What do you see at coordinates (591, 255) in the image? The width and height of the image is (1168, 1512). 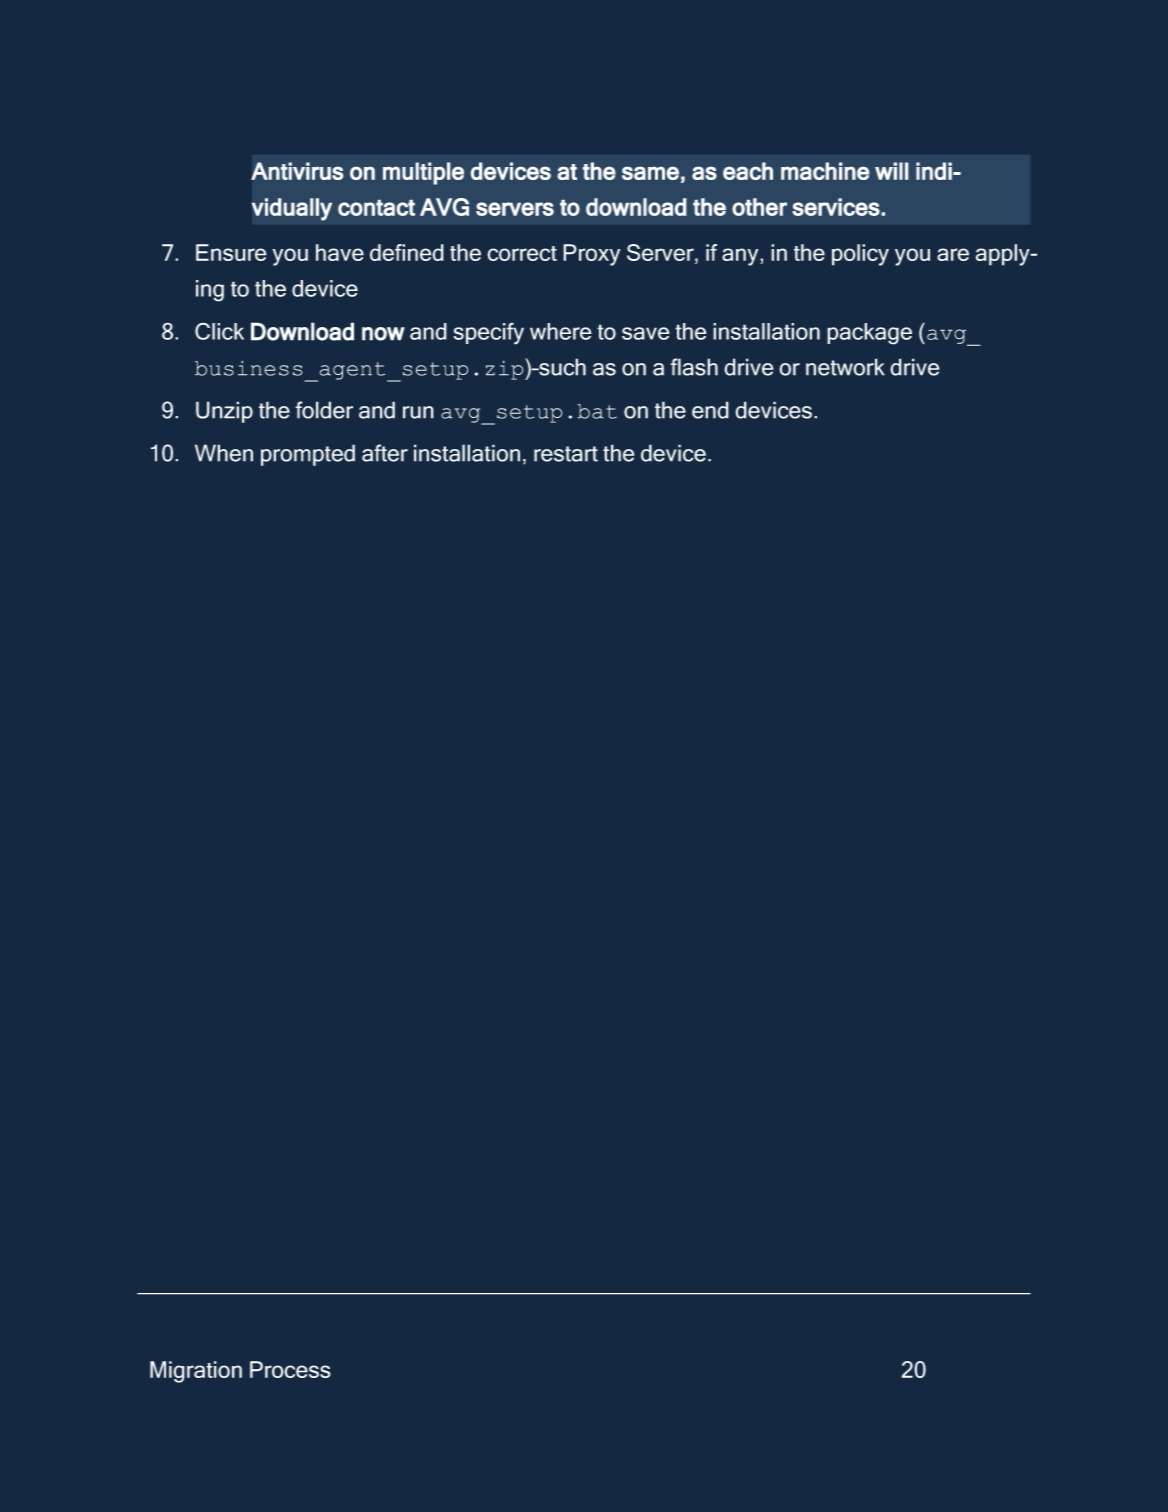 I see `Proxy` at bounding box center [591, 255].
